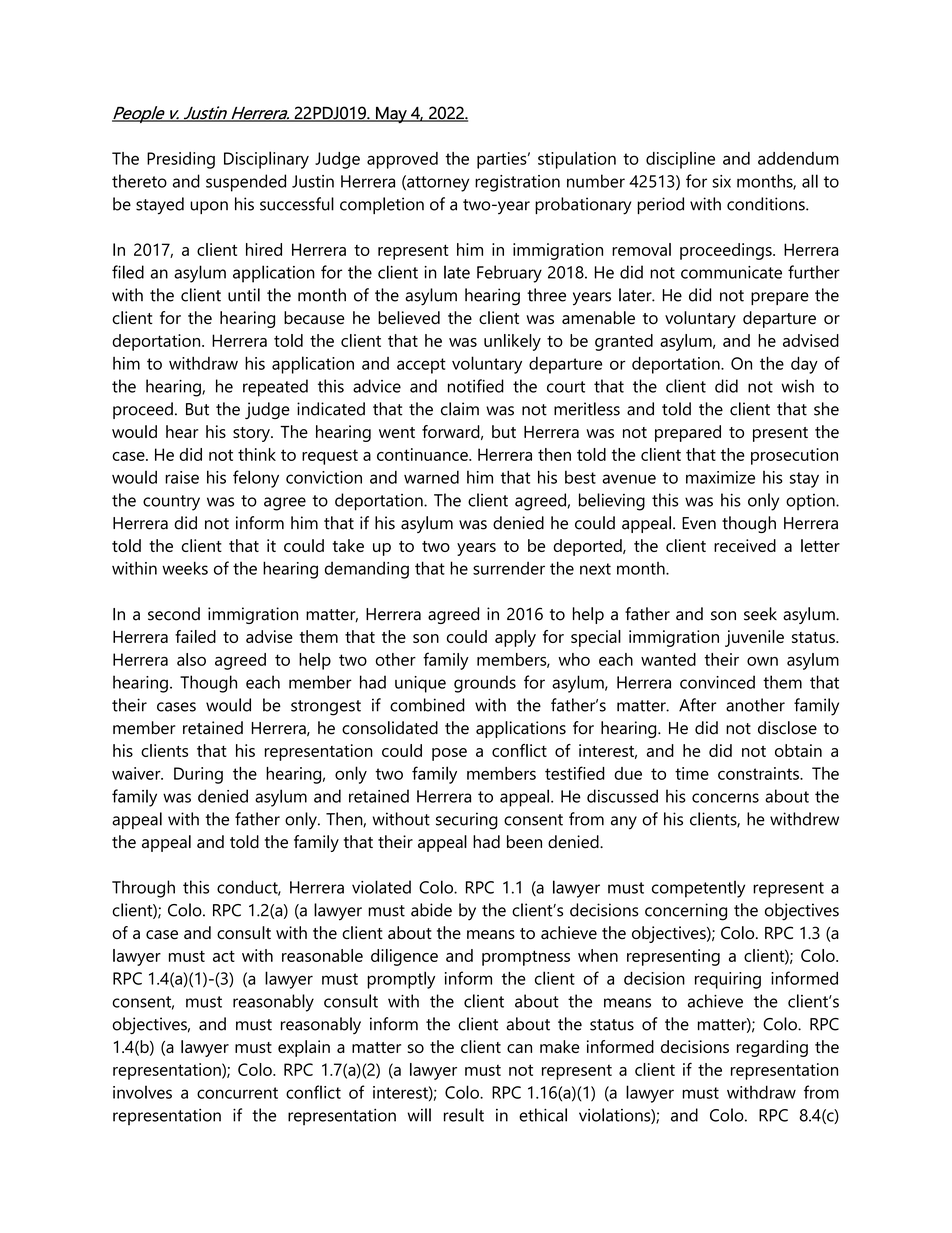  Describe the element at coordinates (721, 181) in the page. I see `six` at that location.
